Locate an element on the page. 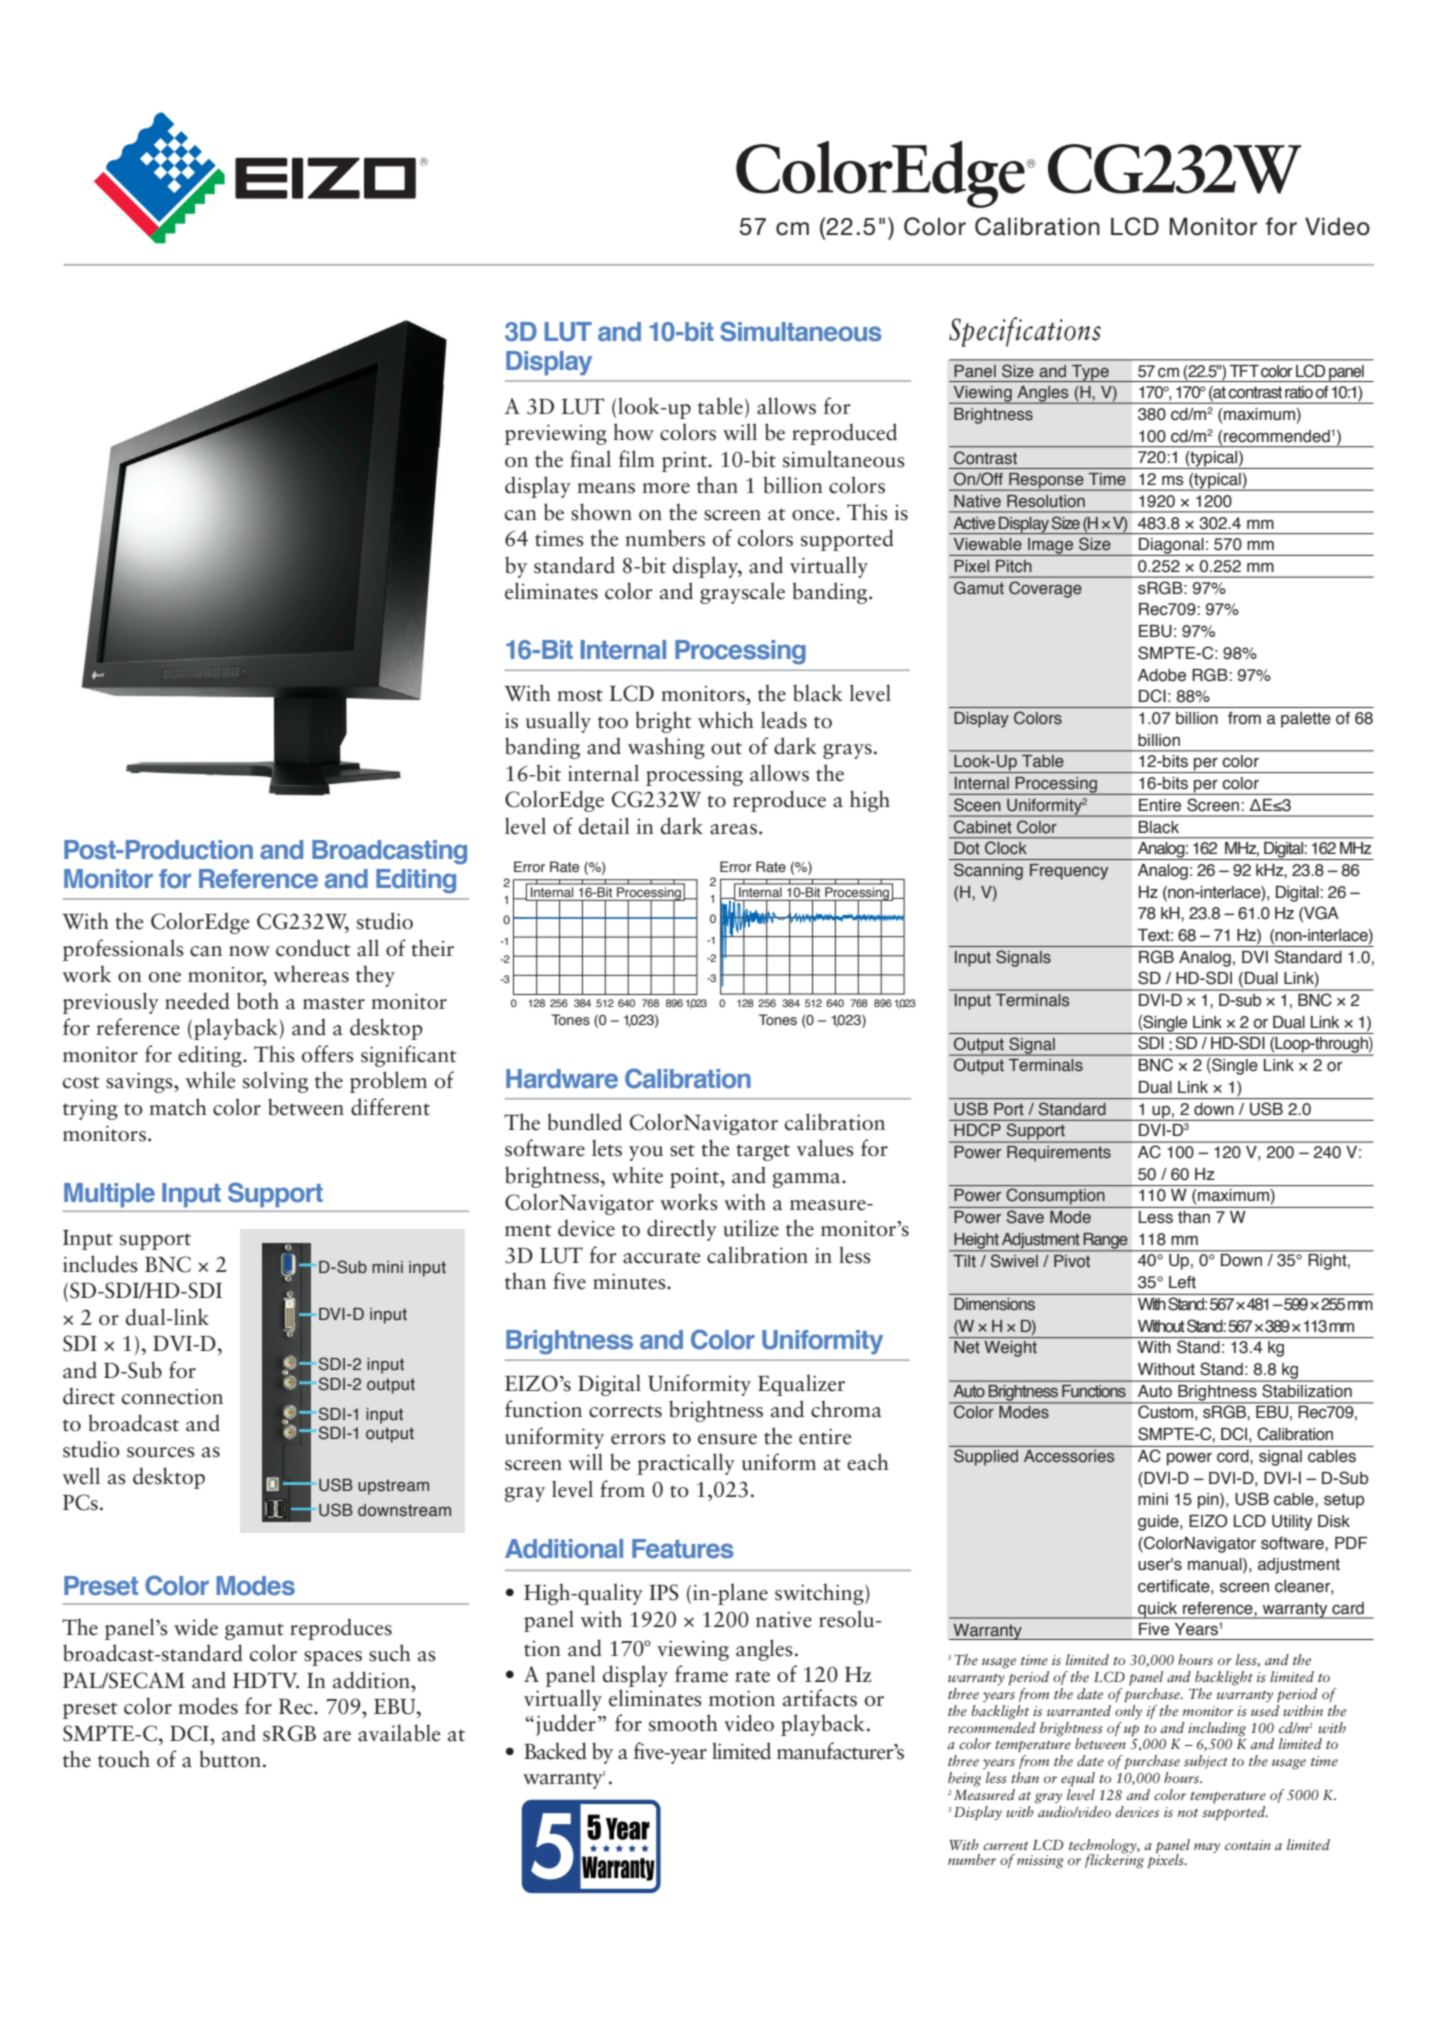  touch is located at coordinates (124, 1759).
